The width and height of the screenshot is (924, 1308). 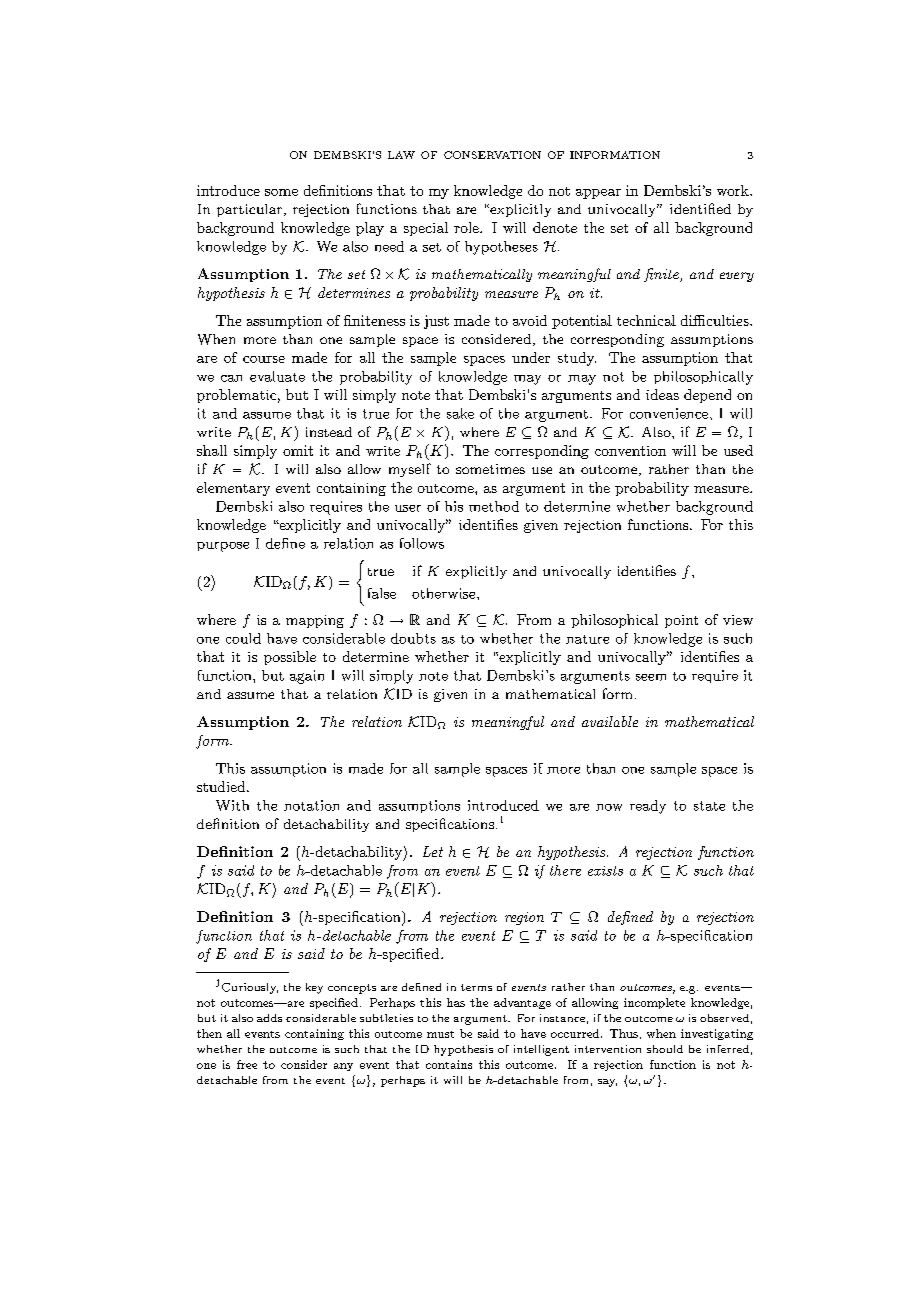 I want to click on free, so click(x=247, y=1064).
